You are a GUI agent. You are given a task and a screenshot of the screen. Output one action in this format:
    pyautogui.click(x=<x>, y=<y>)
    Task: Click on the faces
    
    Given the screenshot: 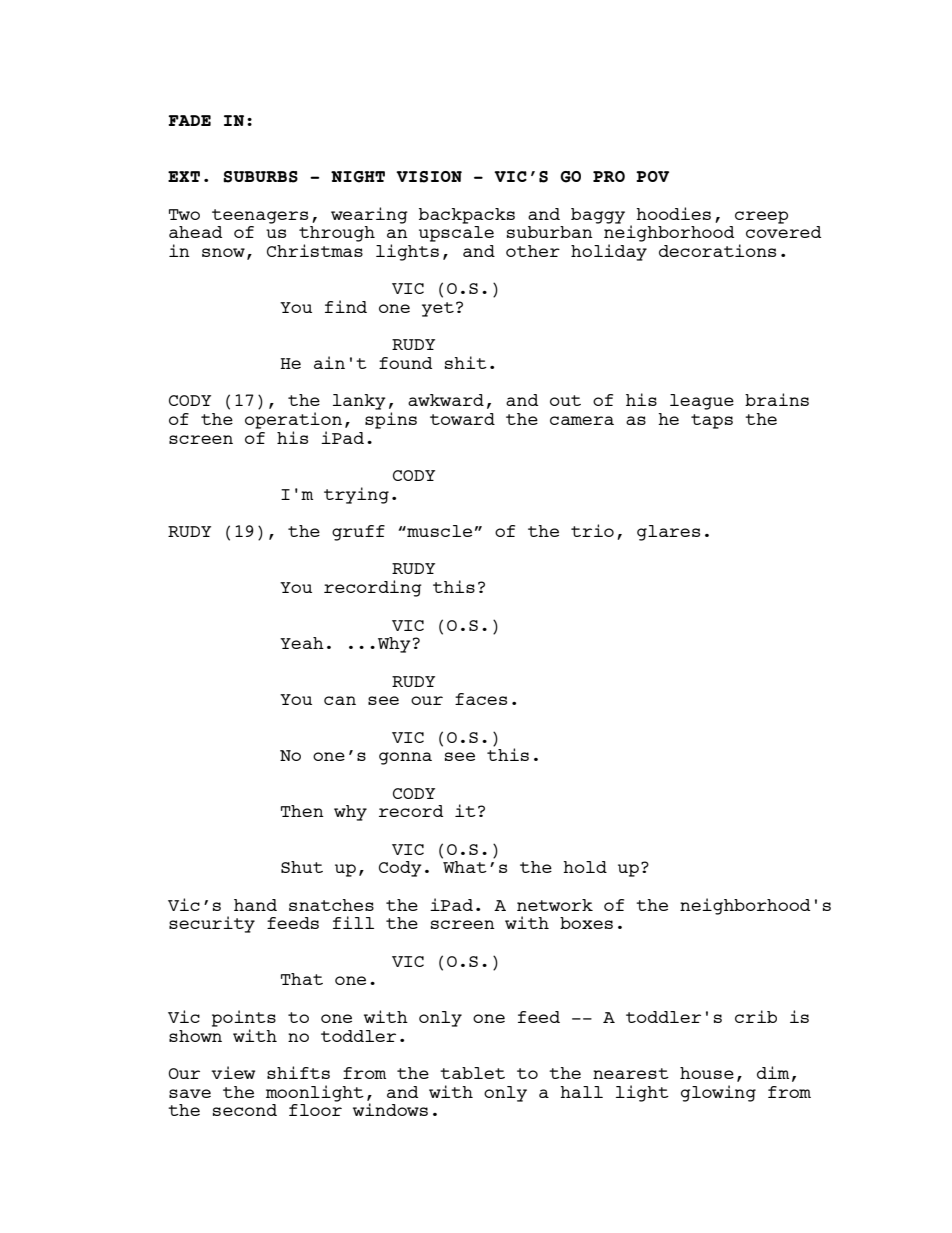 What is the action you would take?
    pyautogui.click(x=481, y=699)
